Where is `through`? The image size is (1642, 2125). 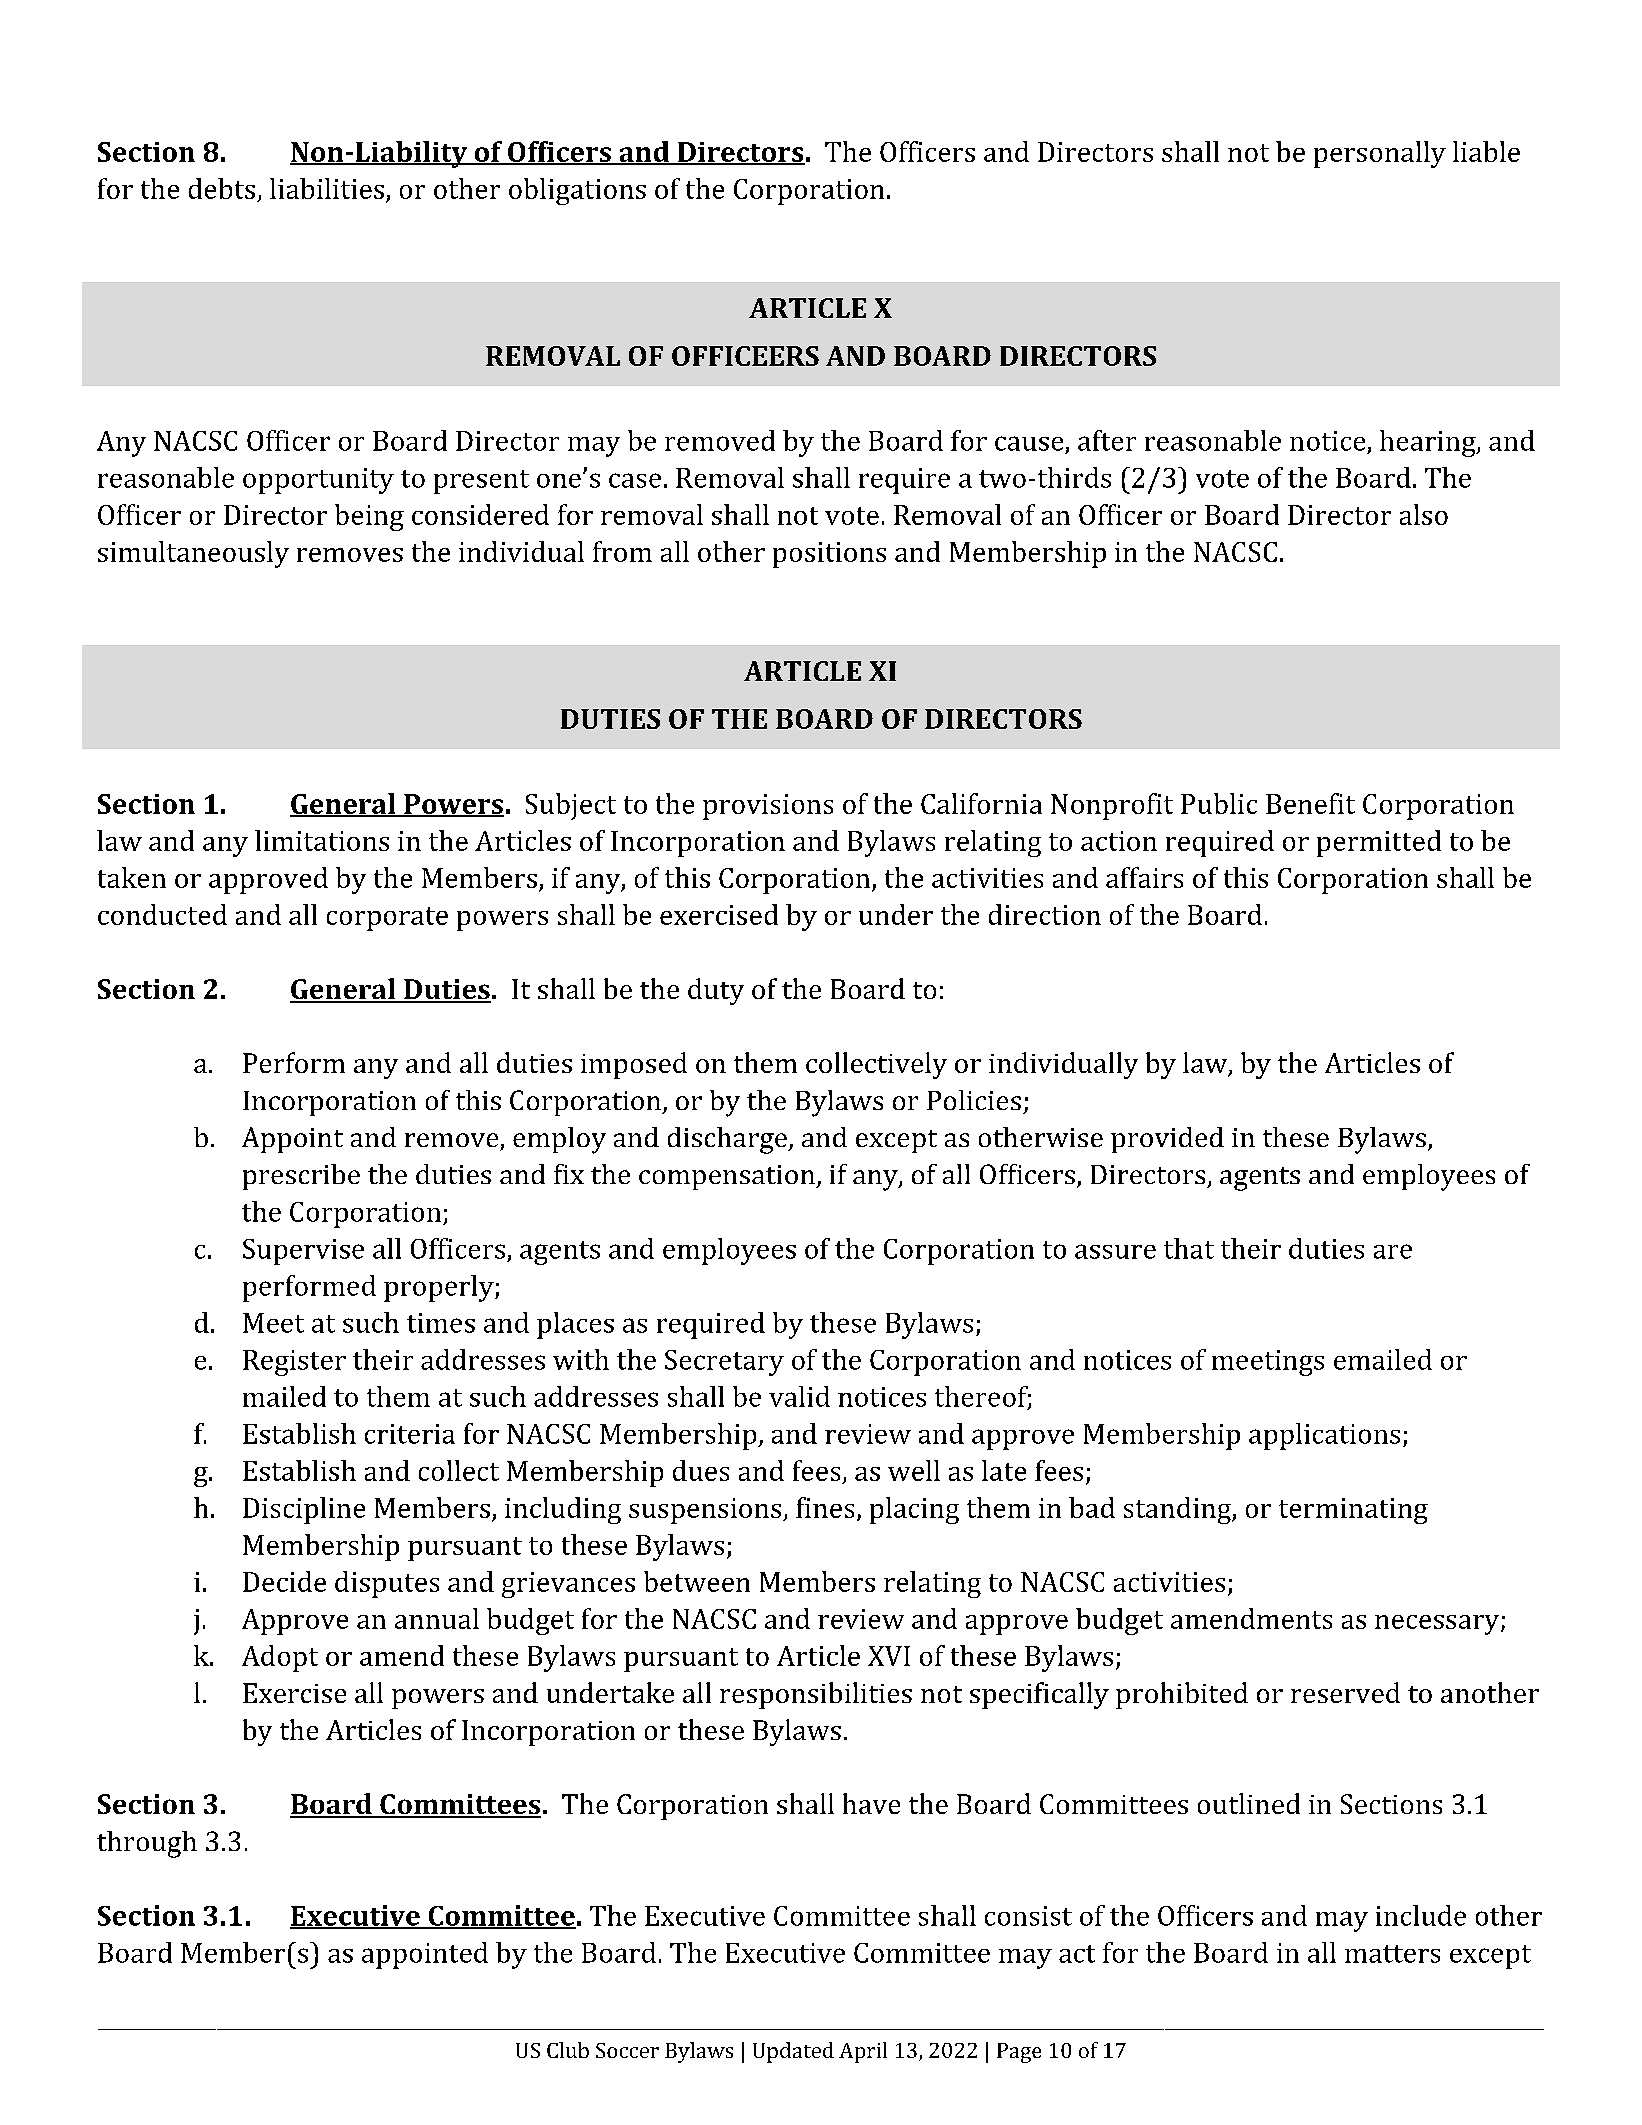
through is located at coordinates (147, 1844).
